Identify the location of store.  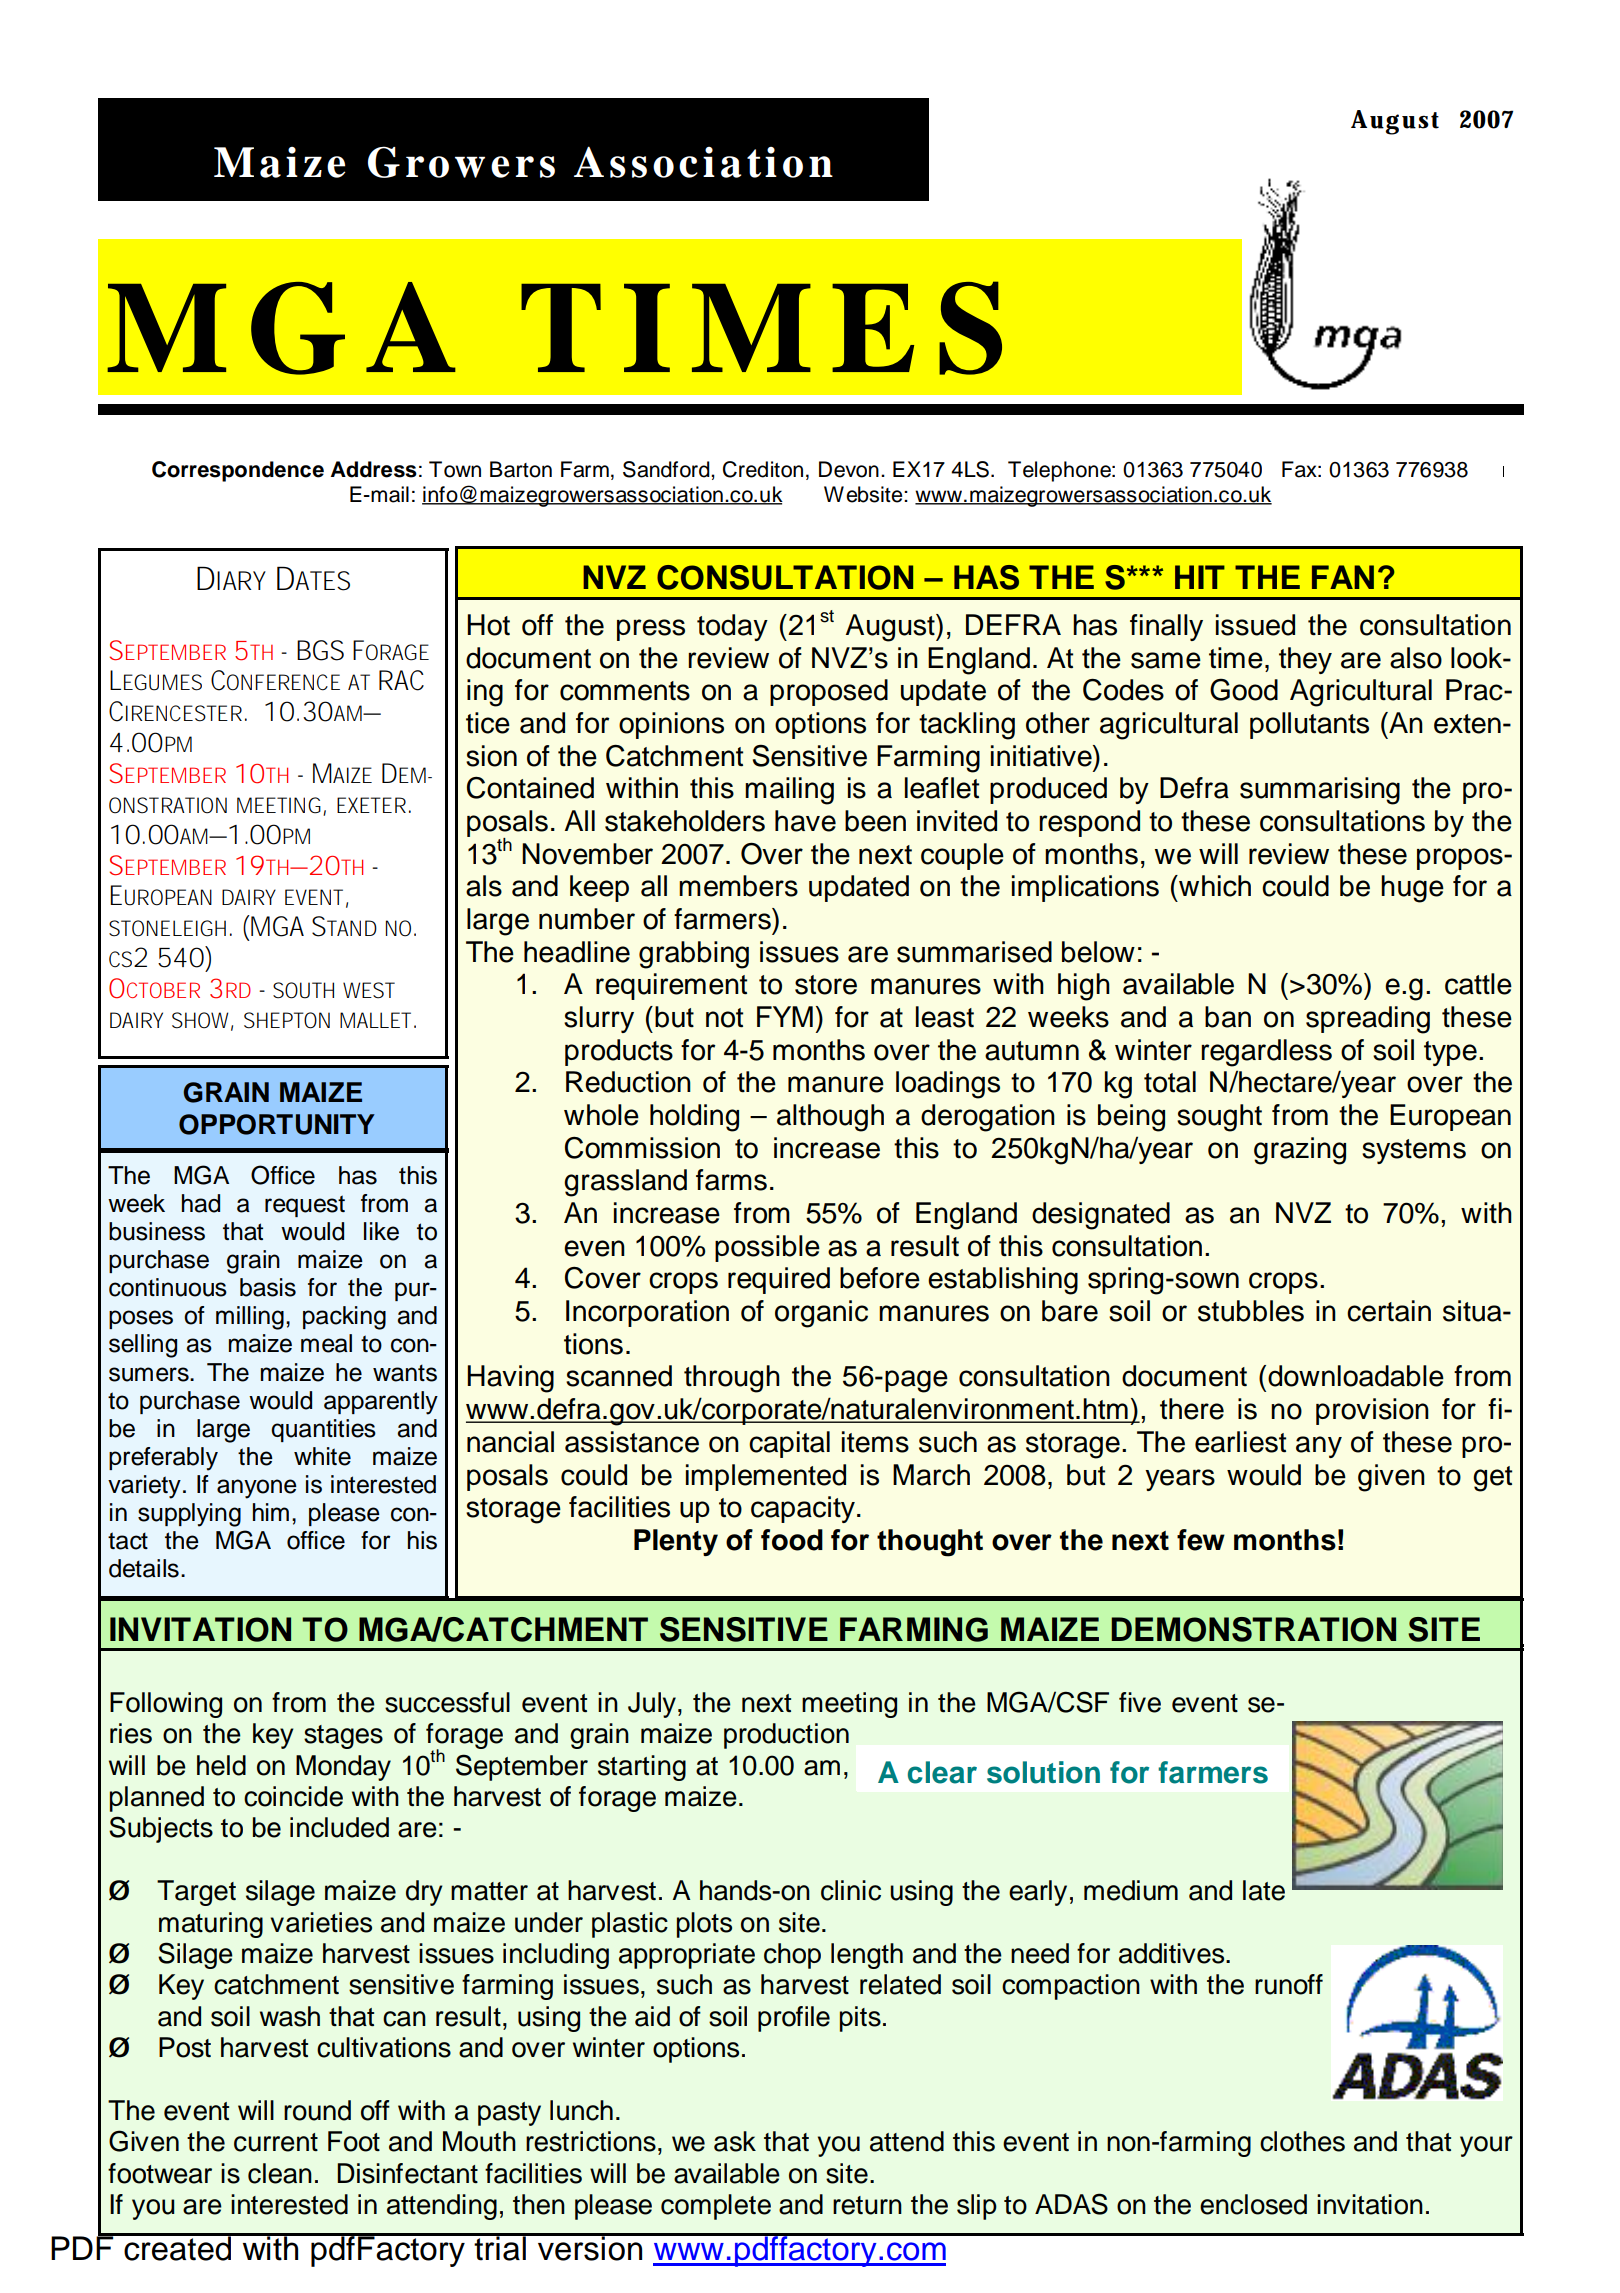
(826, 985).
